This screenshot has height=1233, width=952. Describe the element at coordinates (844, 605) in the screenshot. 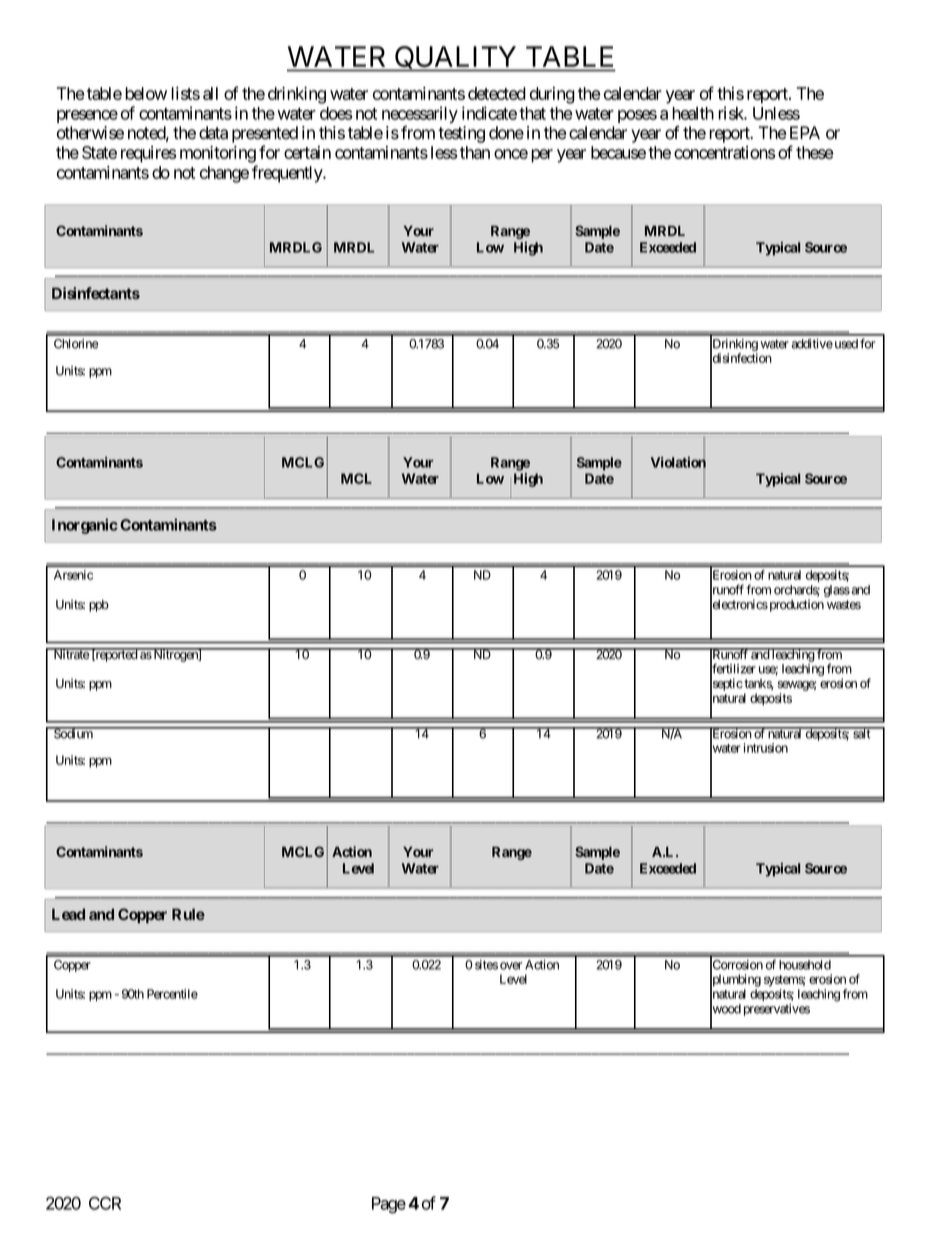

I see `wastes` at that location.
